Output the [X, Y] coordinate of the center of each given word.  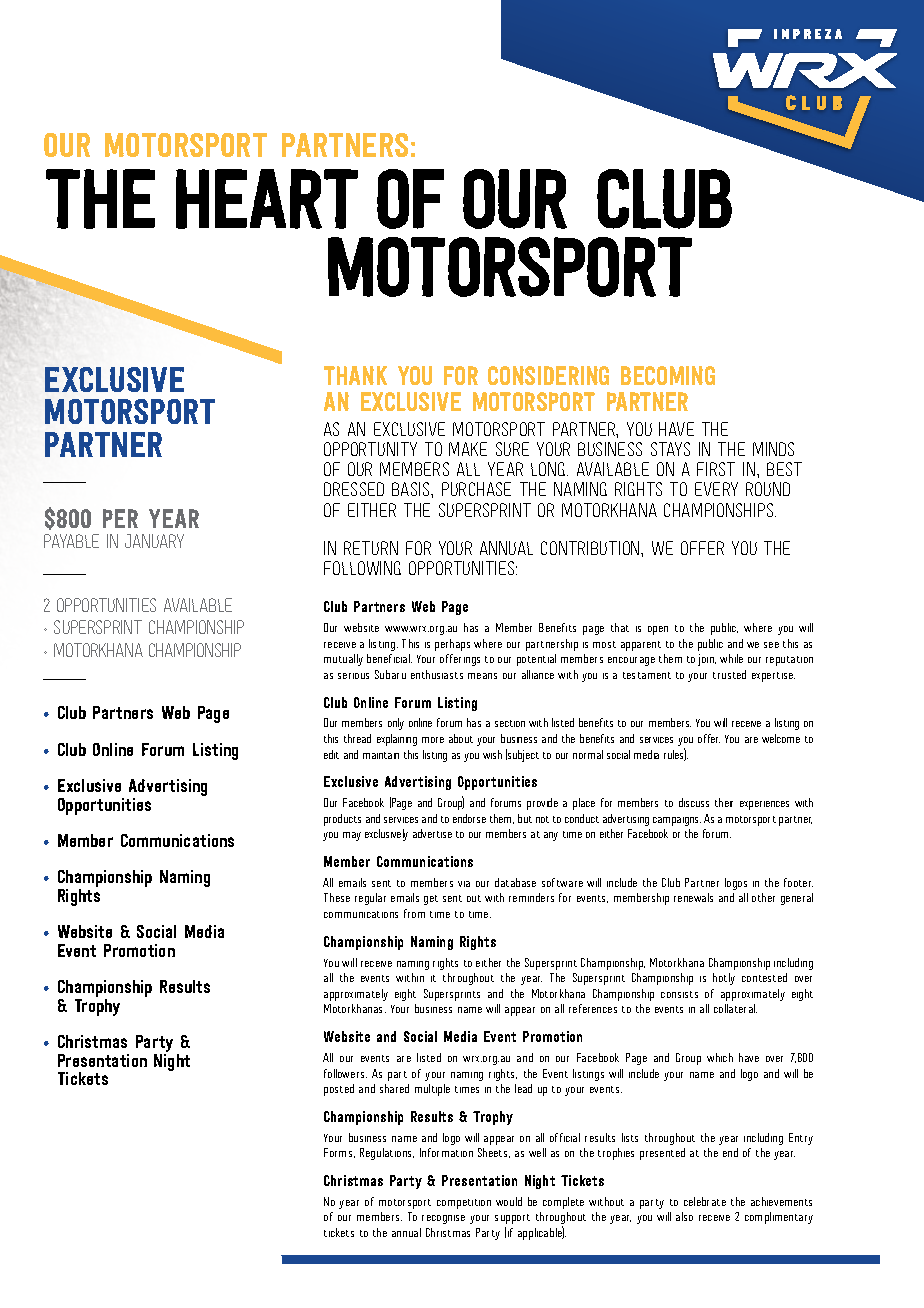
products [342, 820]
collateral [735, 1008]
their [724, 802]
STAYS [670, 449]
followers [345, 1073]
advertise [432, 833]
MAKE [468, 449]
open [658, 630]
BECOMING [668, 375]
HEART [267, 199]
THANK [355, 375]
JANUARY [154, 541]
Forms [339, 1153]
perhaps [452, 645]
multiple [432, 1090]
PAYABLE [71, 541]
